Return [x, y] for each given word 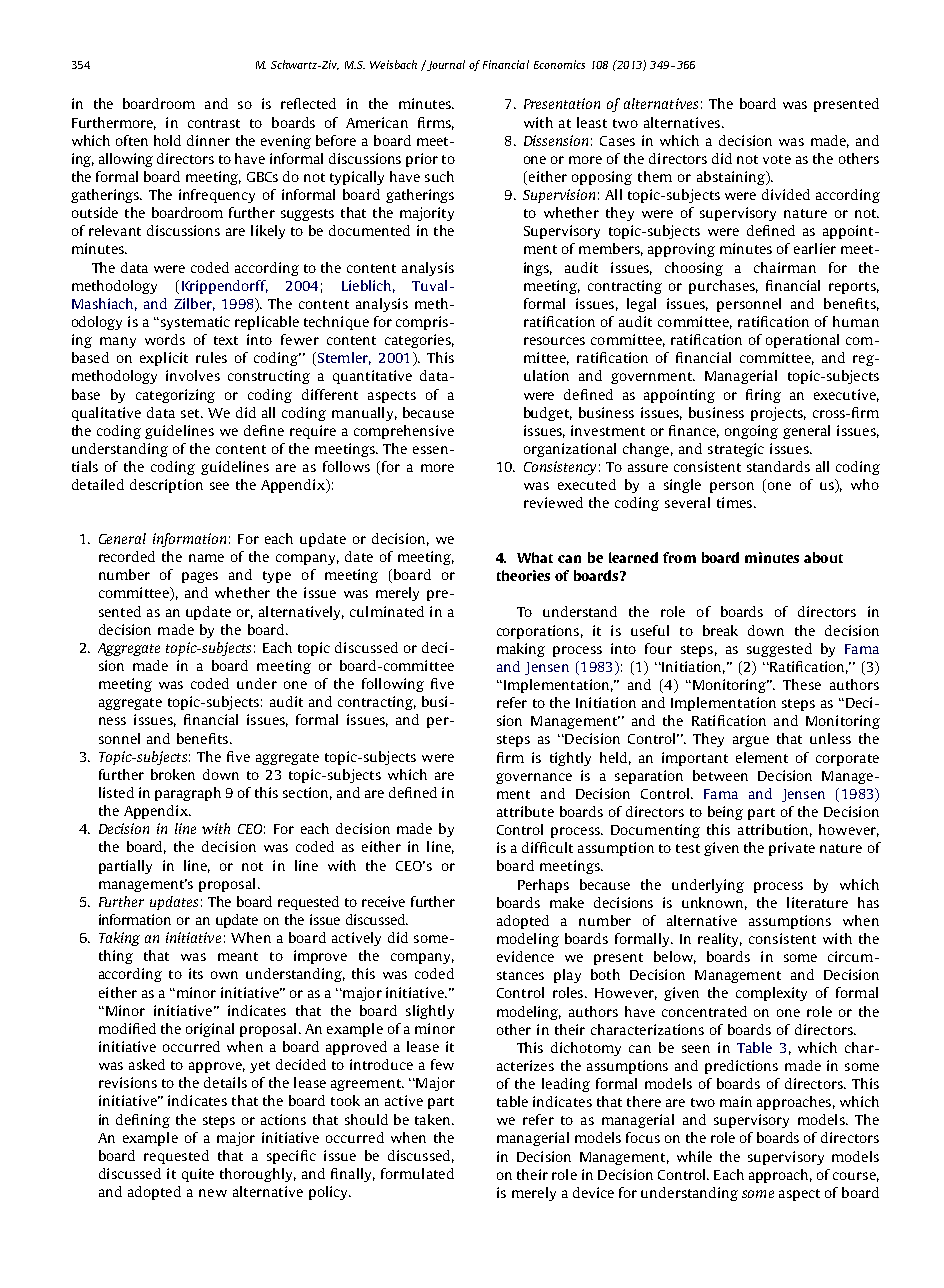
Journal [445, 65]
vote [777, 159]
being [725, 813]
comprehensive [404, 432]
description [166, 486]
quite [198, 1175]
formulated [417, 1173]
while [694, 1156]
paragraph [188, 794]
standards [778, 466]
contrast [214, 123]
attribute [525, 811]
